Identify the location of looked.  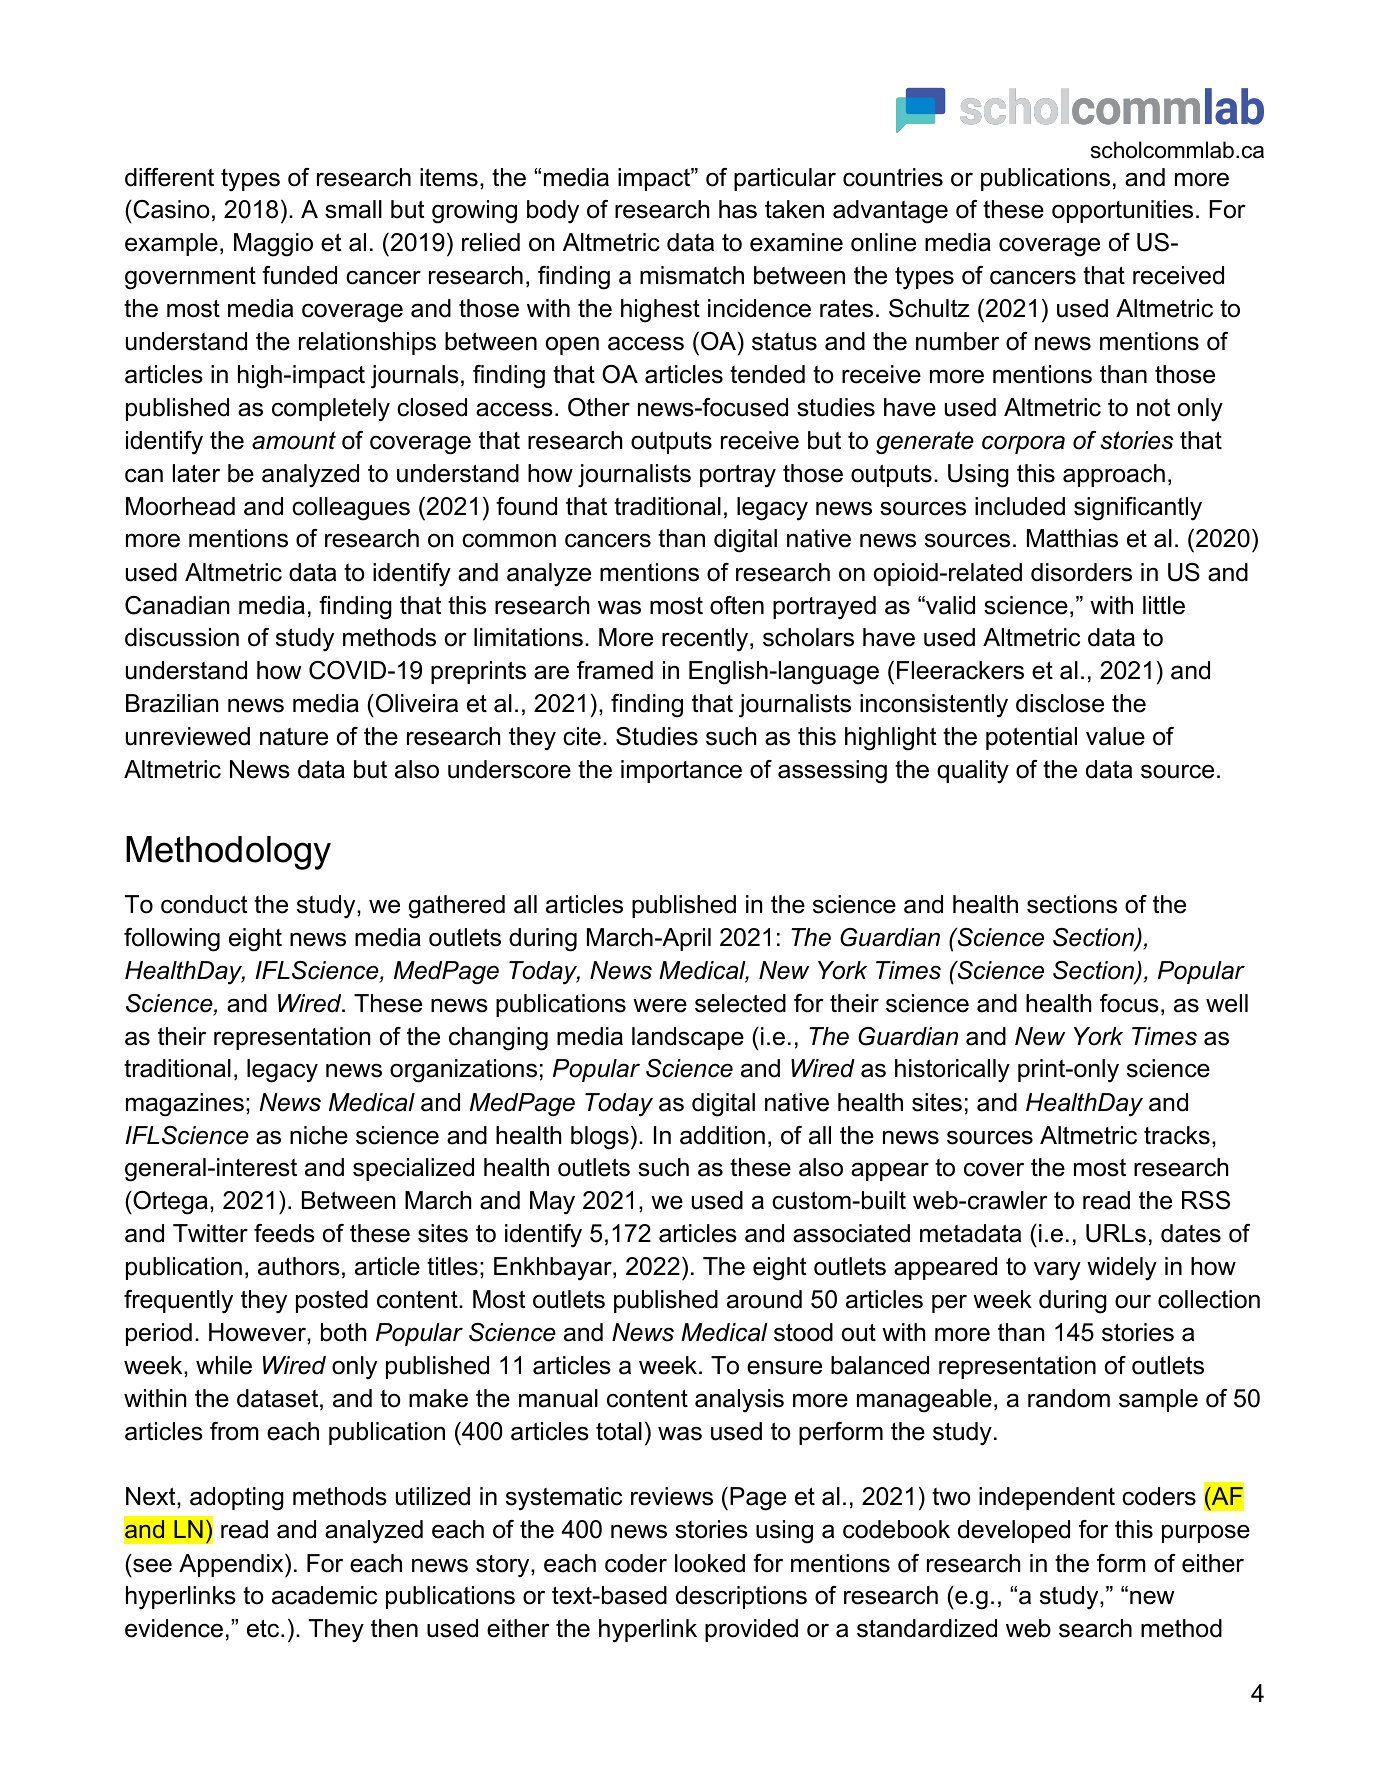
(710, 1563).
